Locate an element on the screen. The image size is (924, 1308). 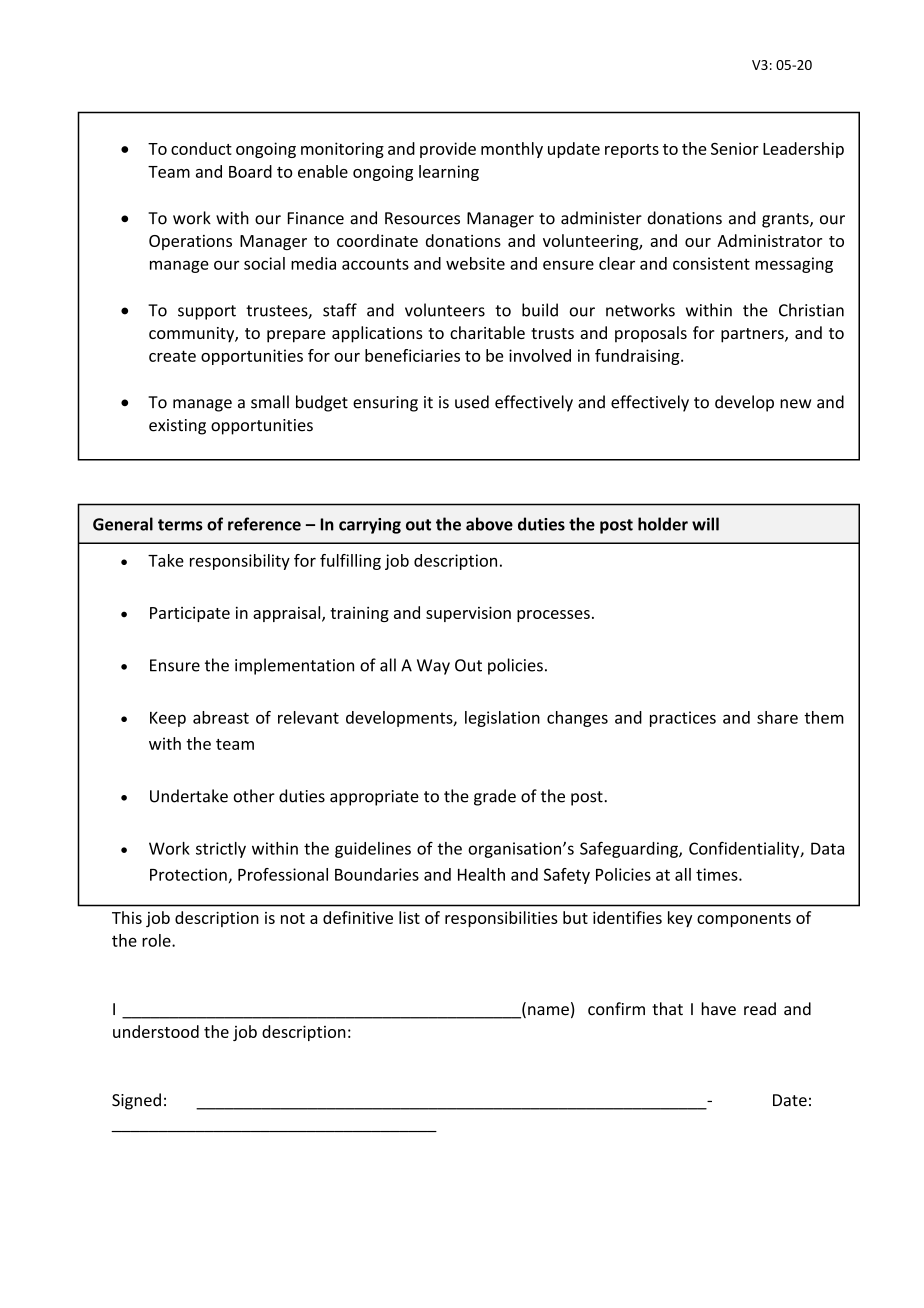
new is located at coordinates (795, 404).
